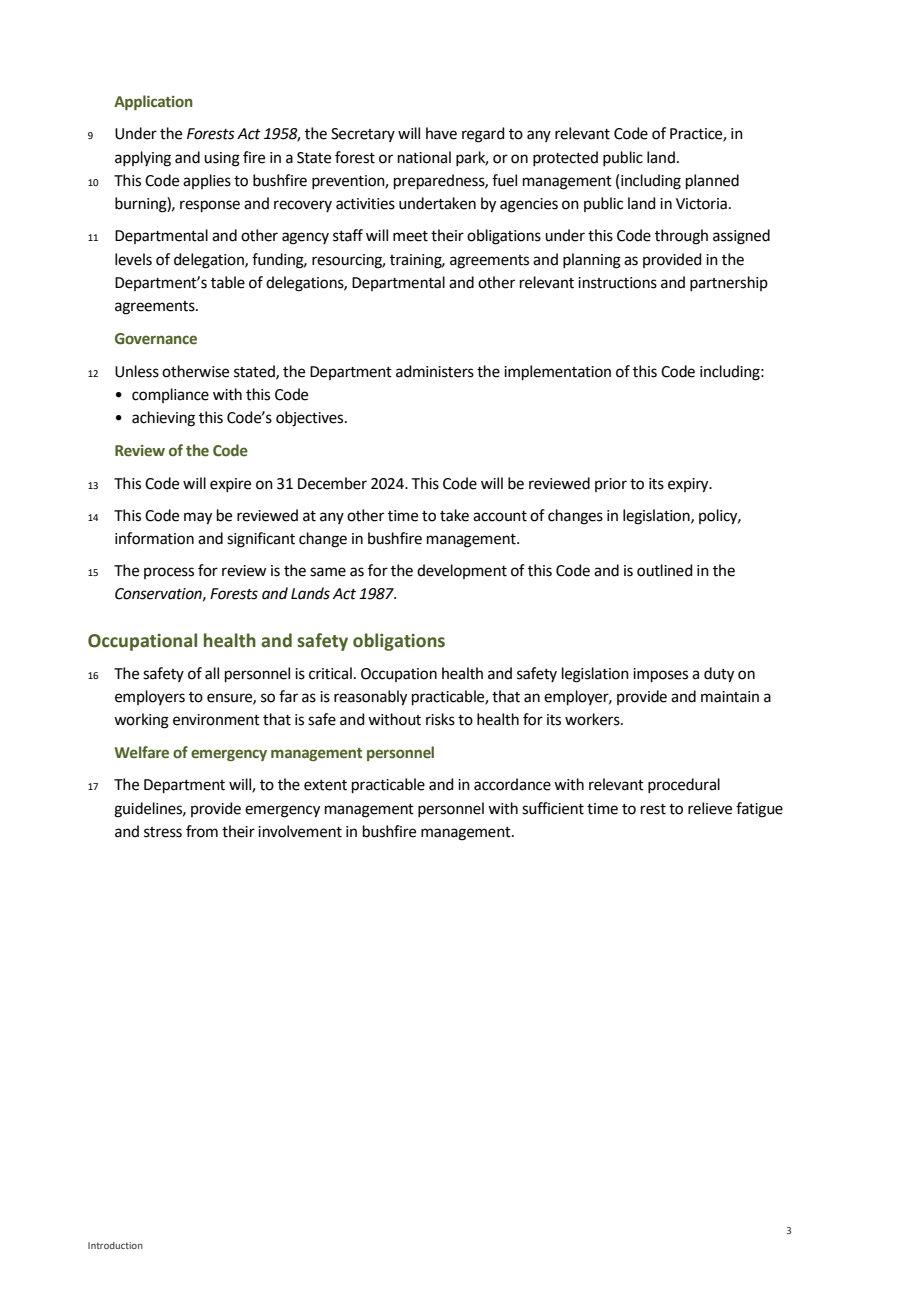  What do you see at coordinates (198, 518) in the screenshot?
I see `may` at bounding box center [198, 518].
